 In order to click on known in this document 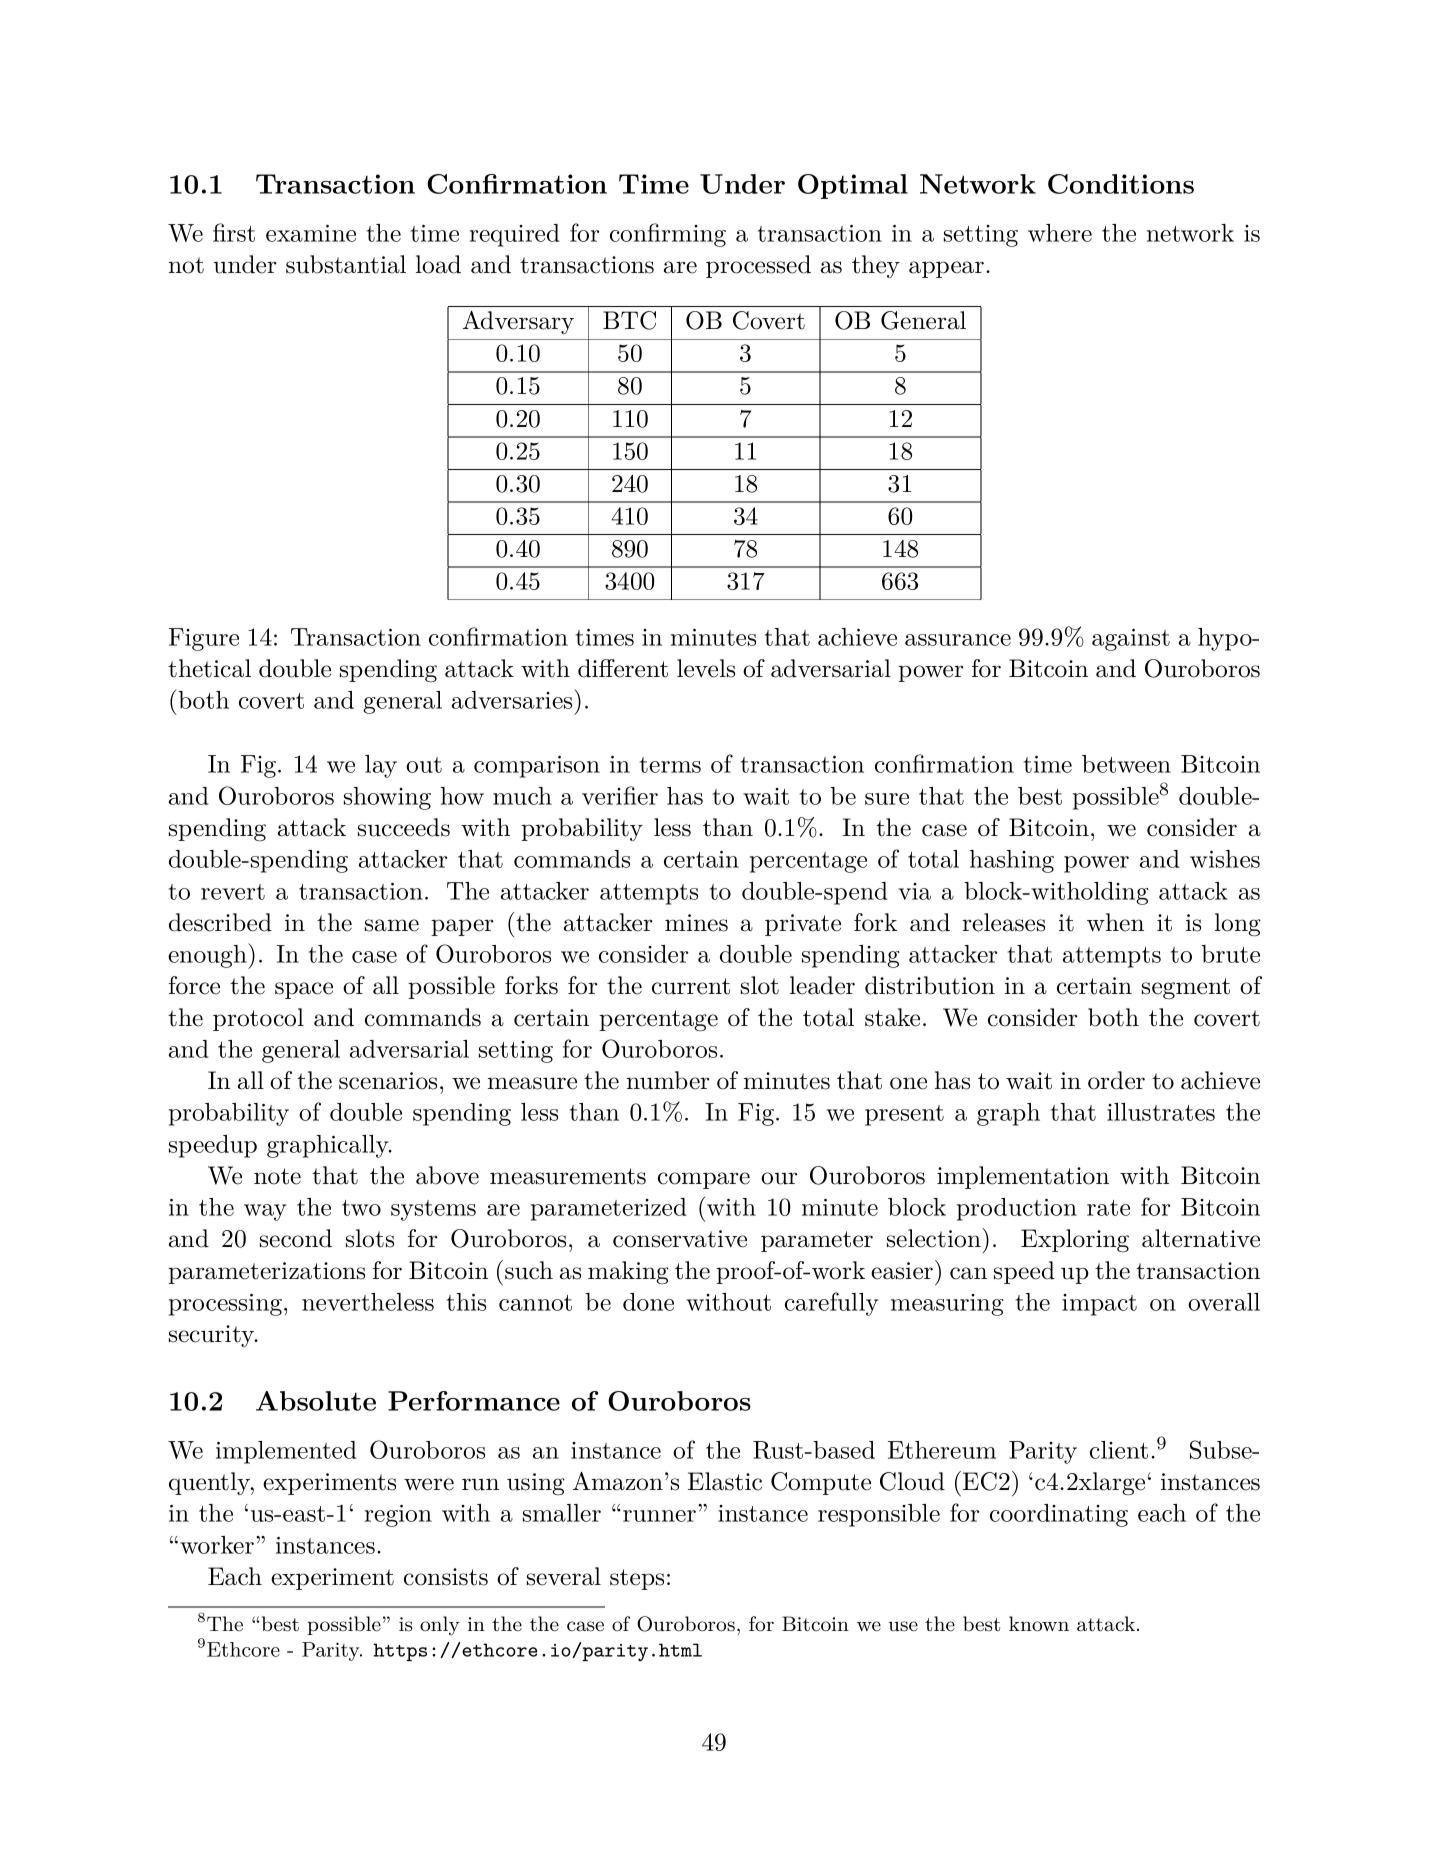, I will do `click(1039, 1624)`.
